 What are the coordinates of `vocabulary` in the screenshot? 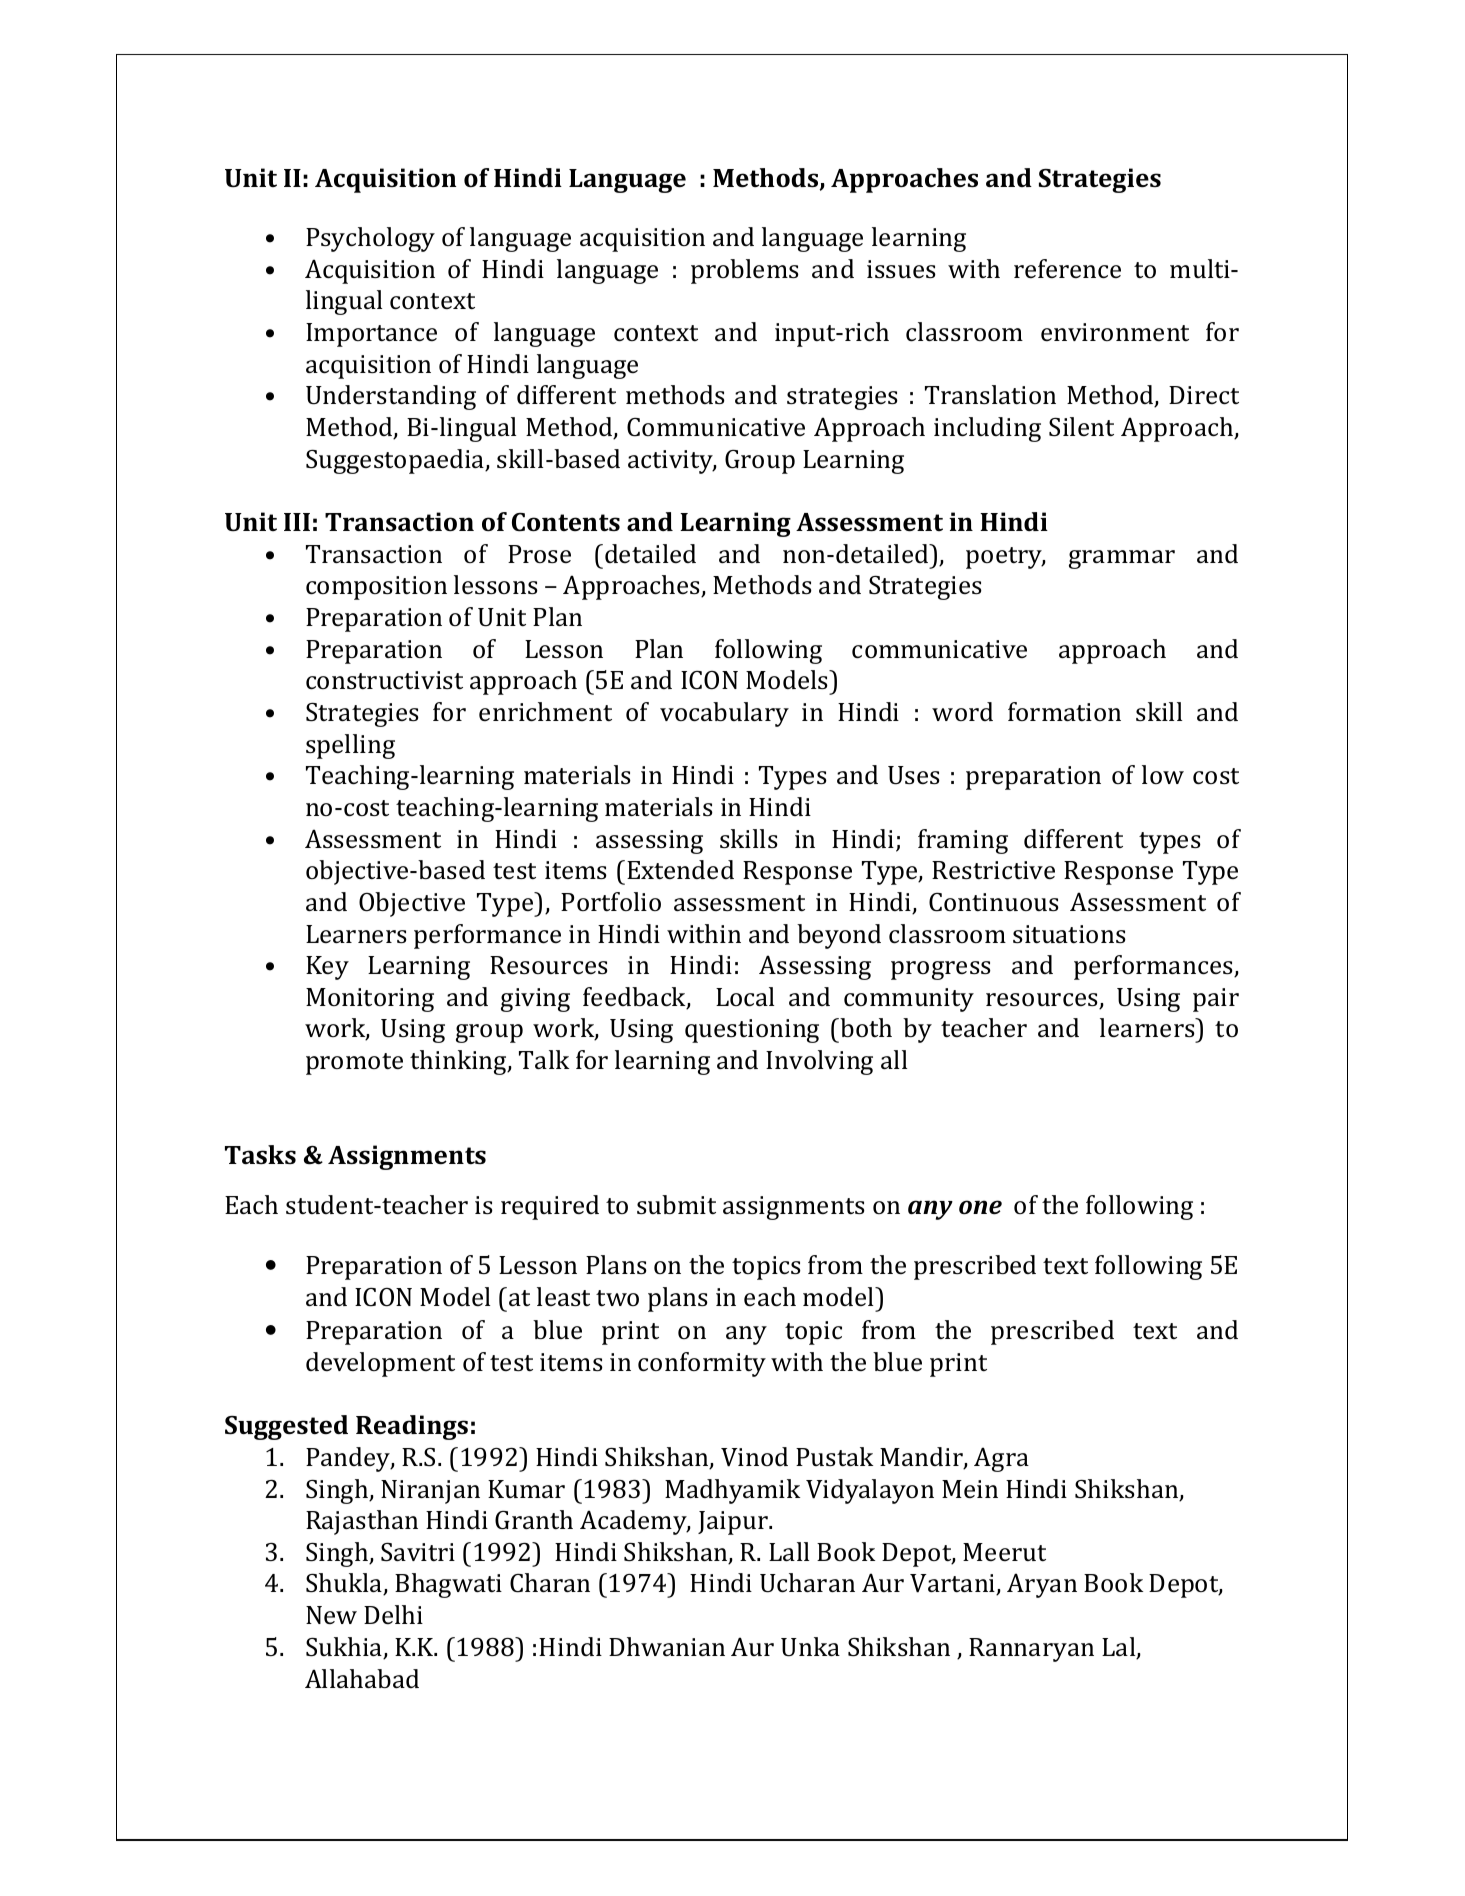 It's located at (724, 714).
